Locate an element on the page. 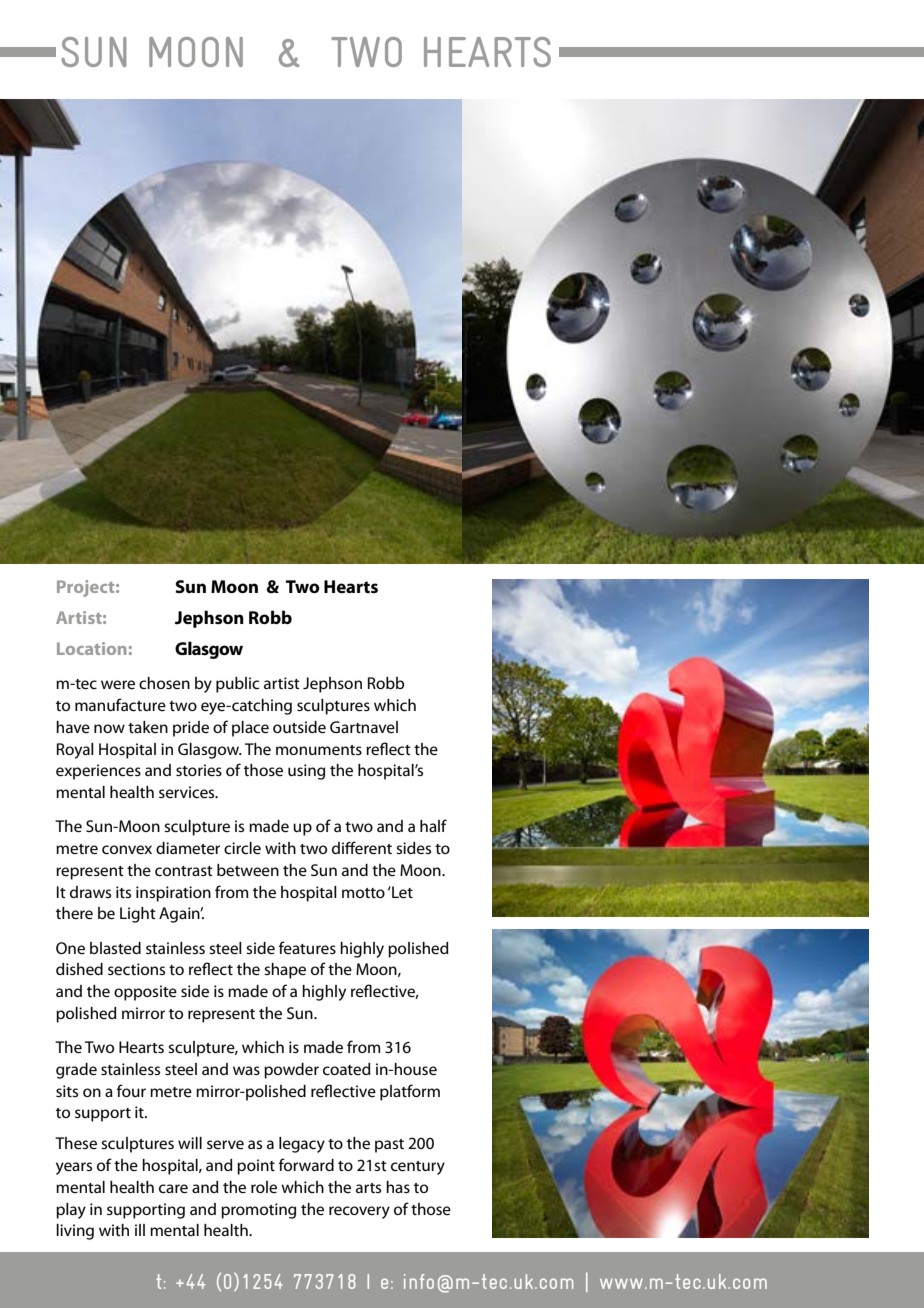 The image size is (924, 1308). stories is located at coordinates (199, 770).
